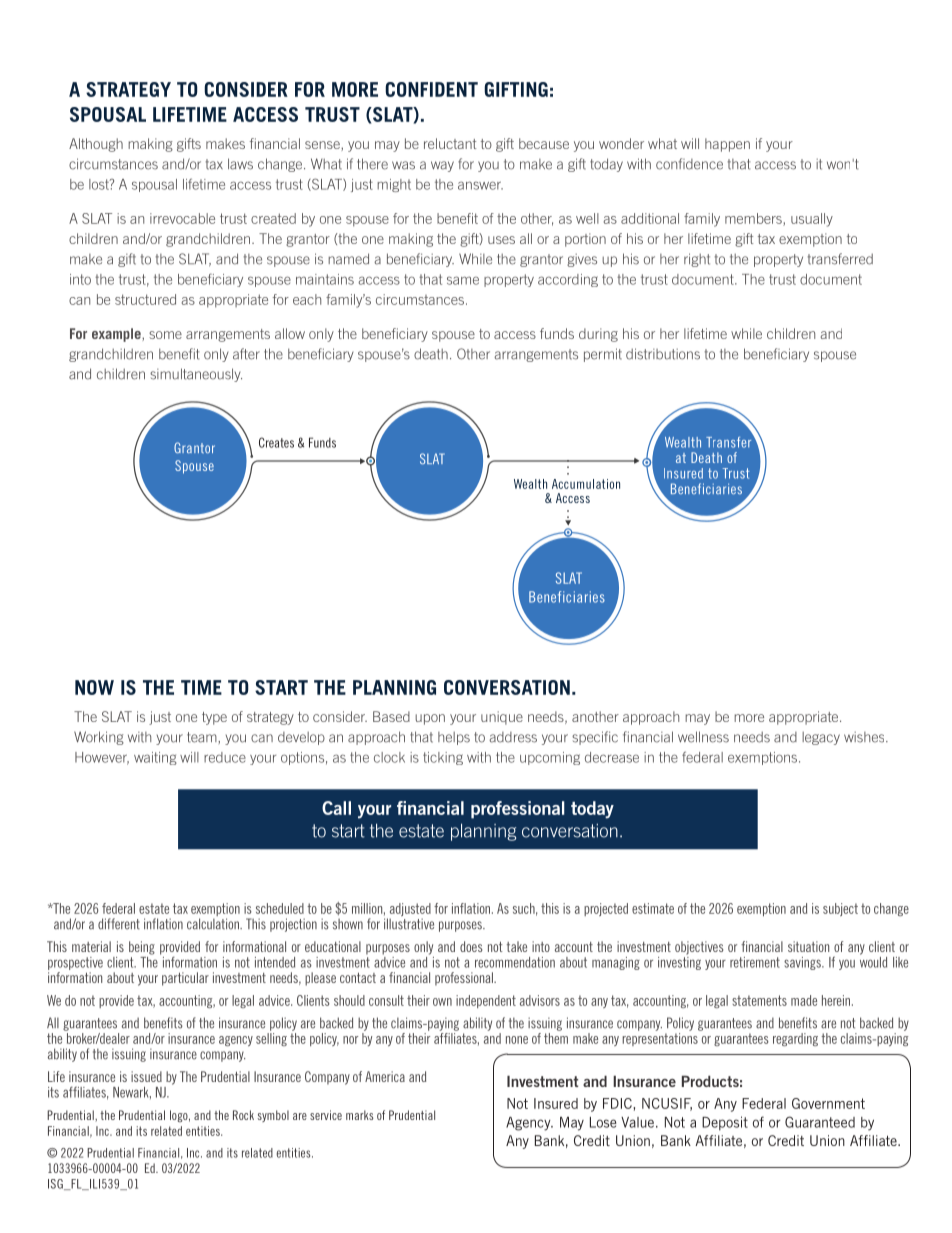 The width and height of the screenshot is (952, 1233). I want to click on legacy, so click(821, 738).
